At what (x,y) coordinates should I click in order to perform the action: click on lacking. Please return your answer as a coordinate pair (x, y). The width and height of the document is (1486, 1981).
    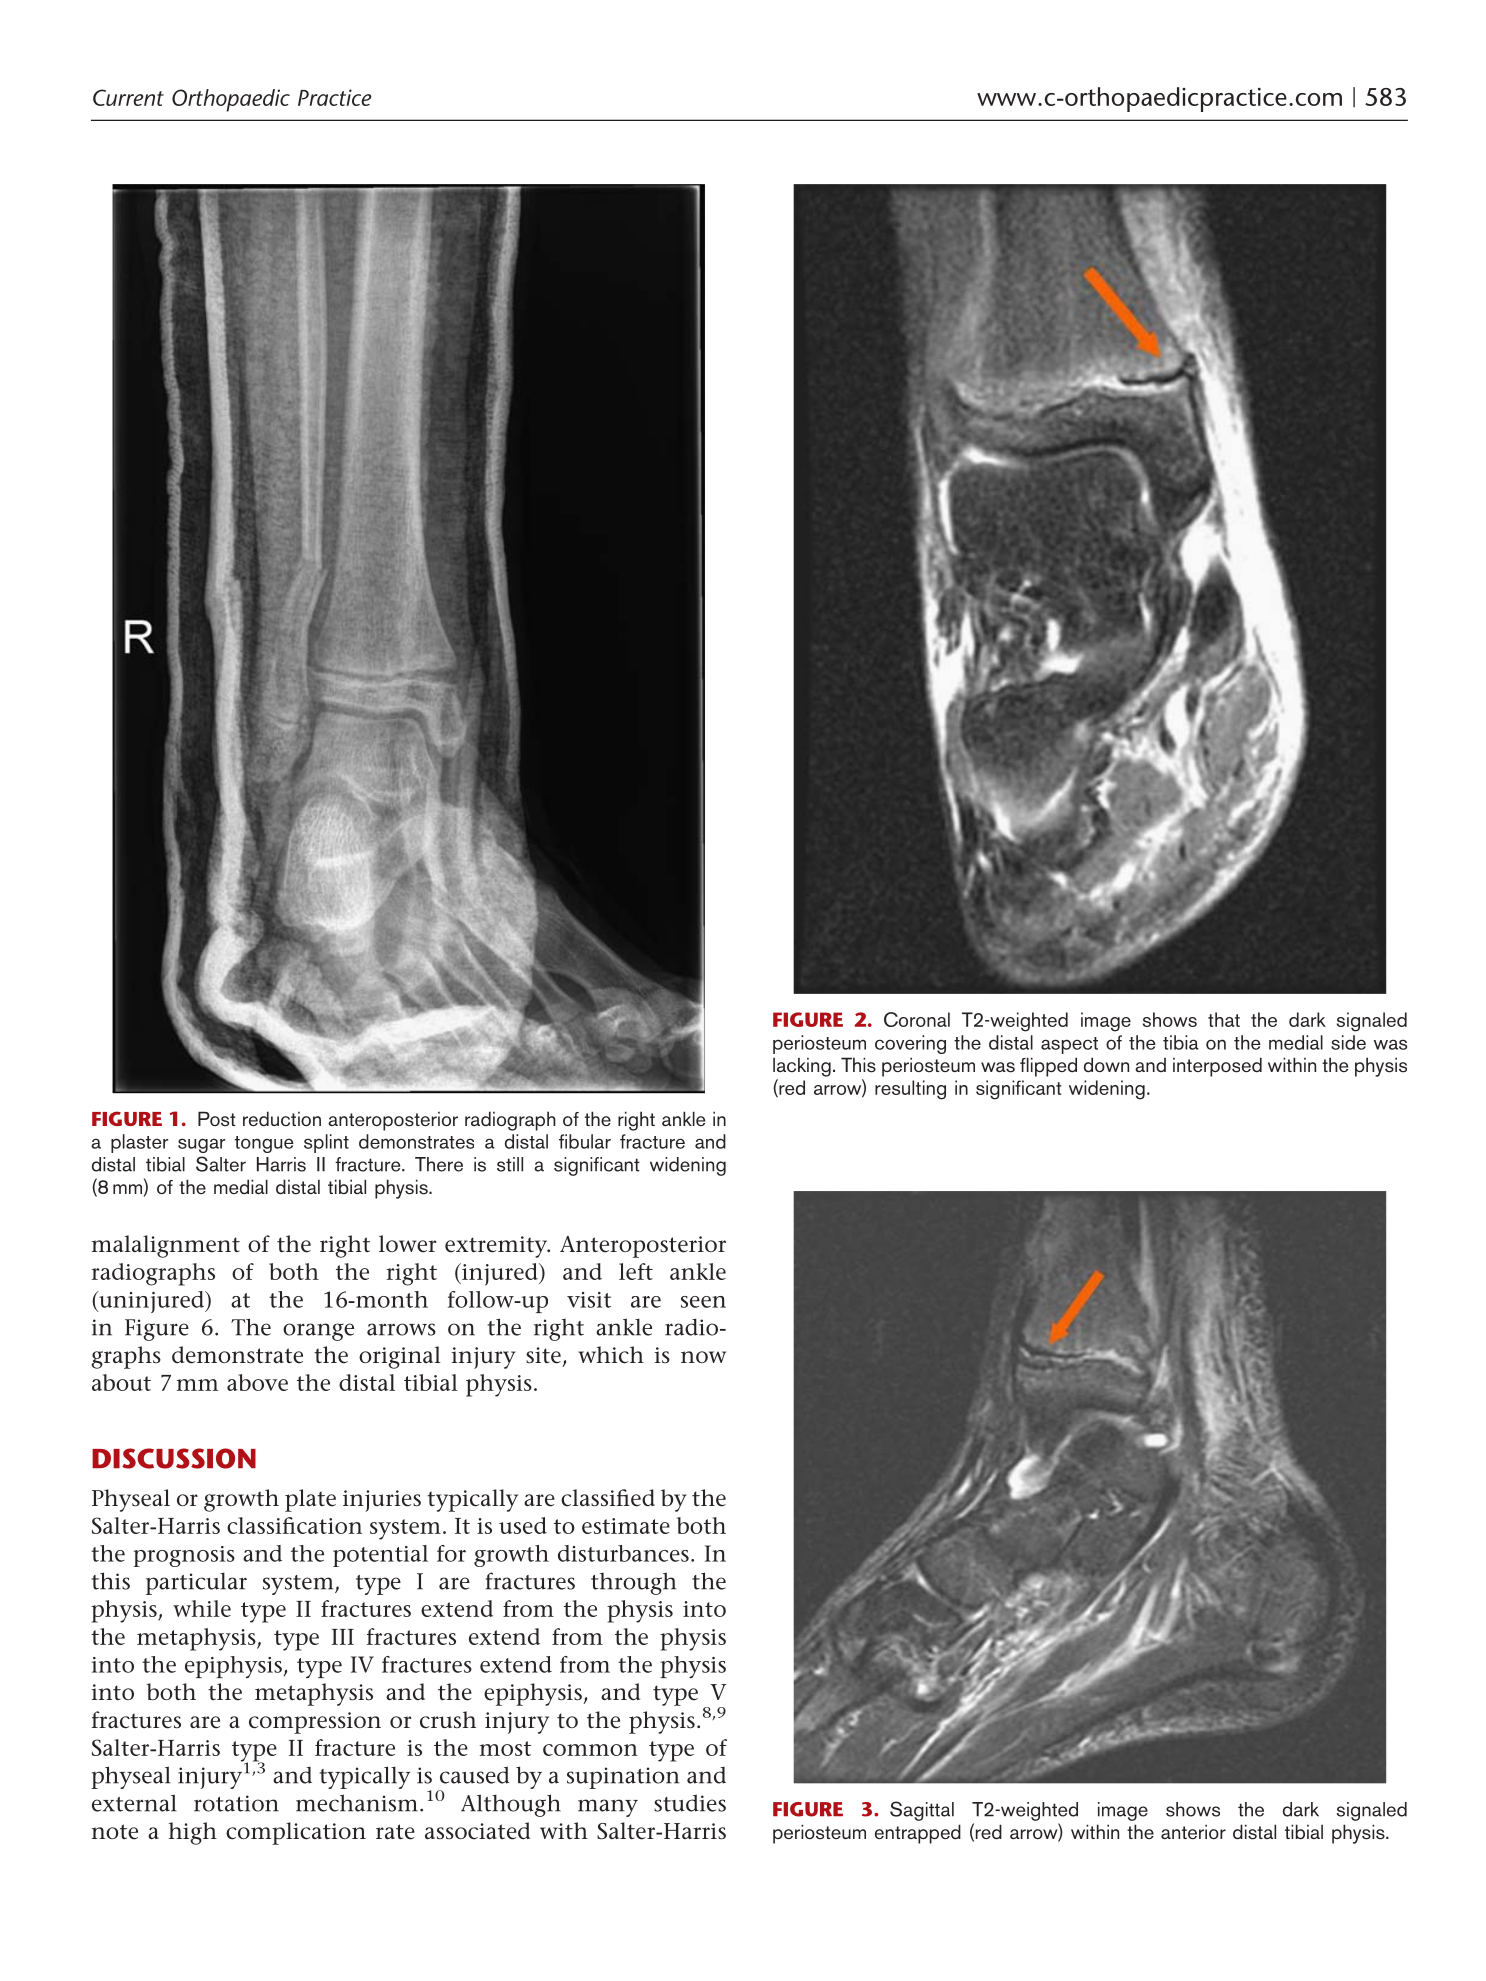
    Looking at the image, I should click on (802, 1067).
